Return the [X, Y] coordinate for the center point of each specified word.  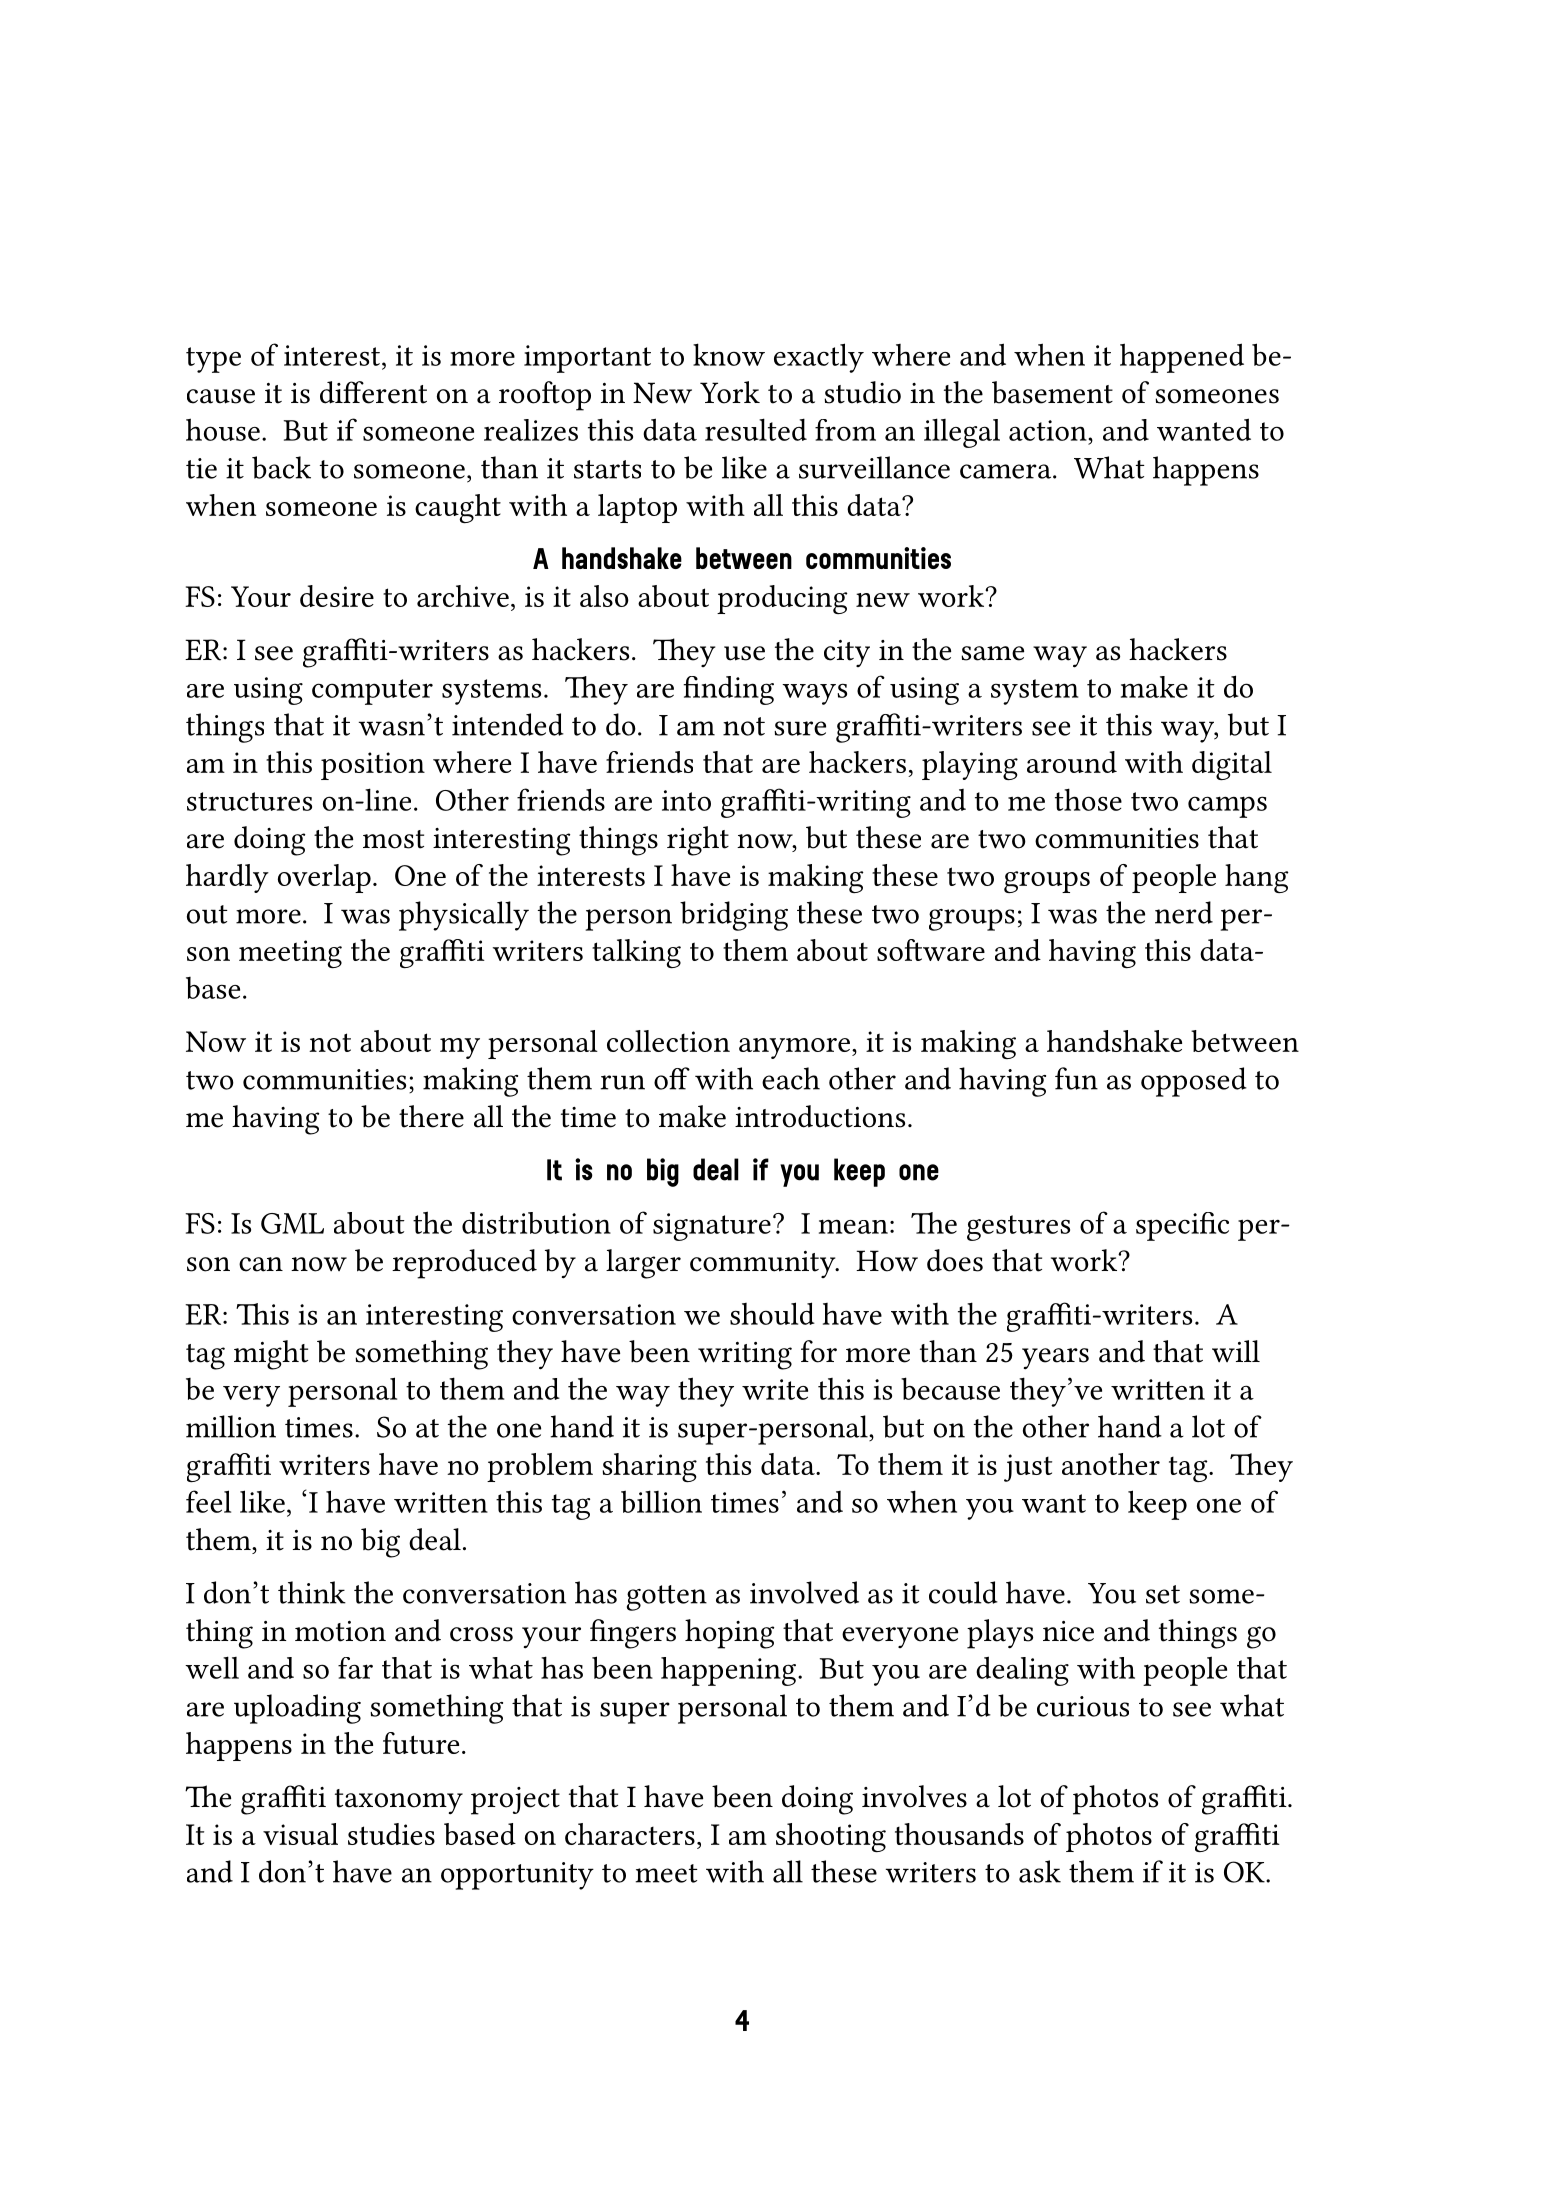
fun [1076, 1078]
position [373, 766]
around [1072, 762]
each [791, 1078]
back [281, 467]
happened [1182, 358]
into [686, 800]
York [730, 392]
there [431, 1116]
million [231, 1426]
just [1028, 1468]
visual [300, 1834]
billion [661, 1501]
